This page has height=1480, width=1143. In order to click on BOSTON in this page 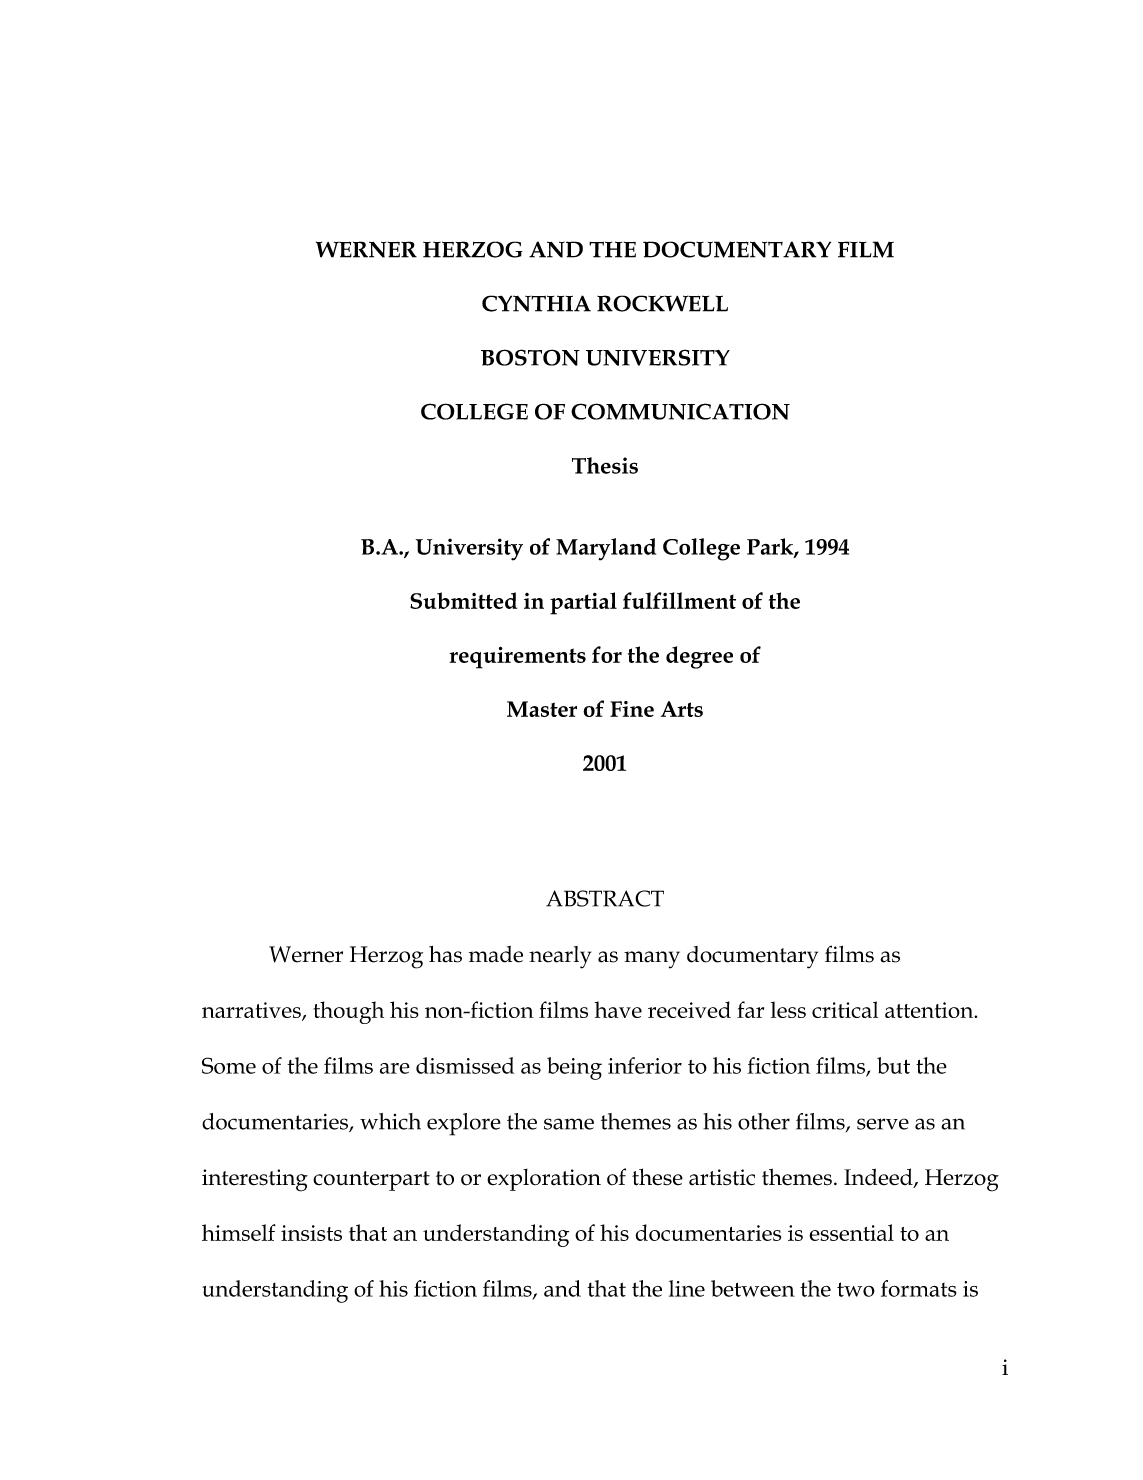, I will do `click(530, 357)`.
